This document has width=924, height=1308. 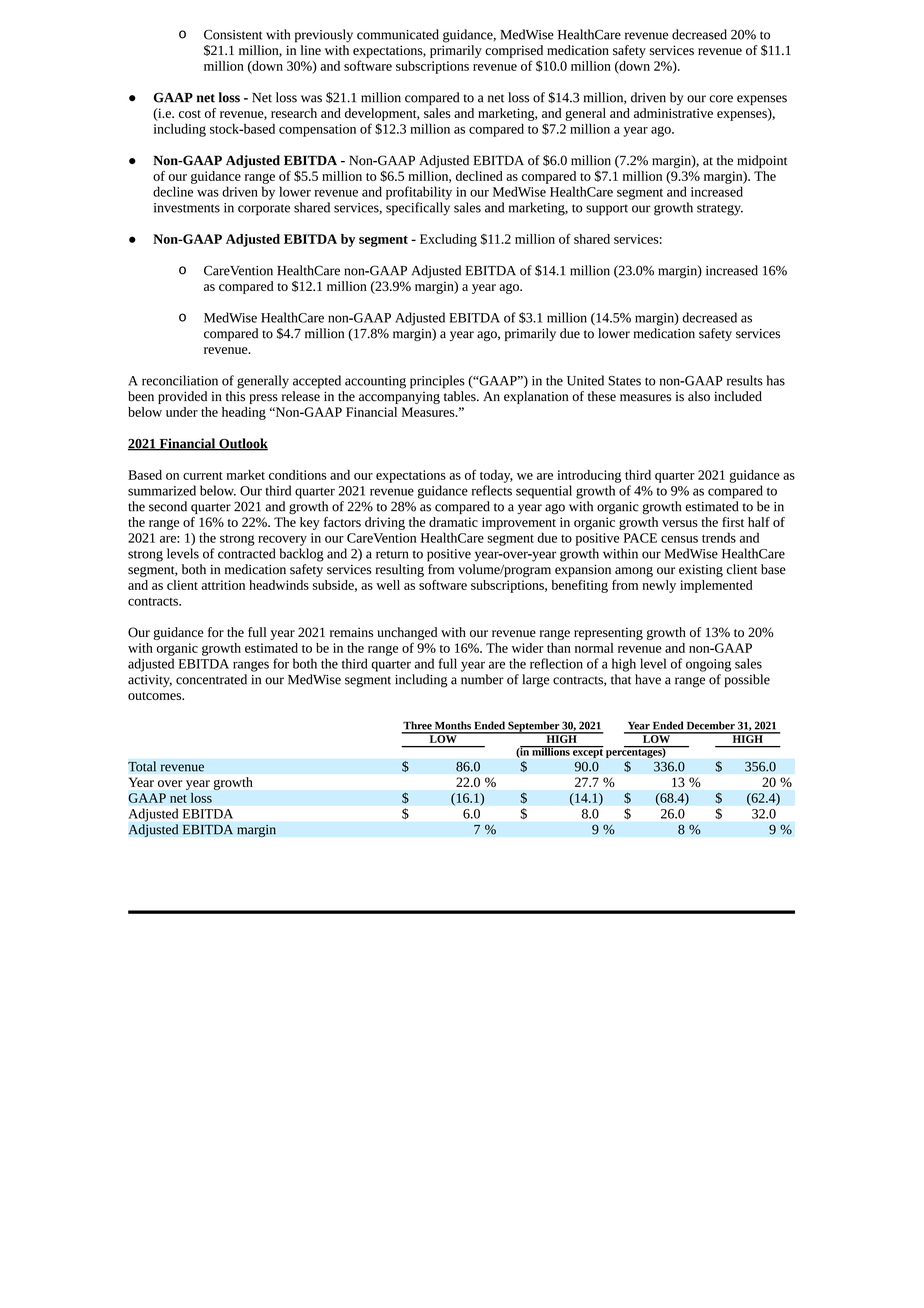 What do you see at coordinates (142, 766) in the document?
I see `Total` at bounding box center [142, 766].
